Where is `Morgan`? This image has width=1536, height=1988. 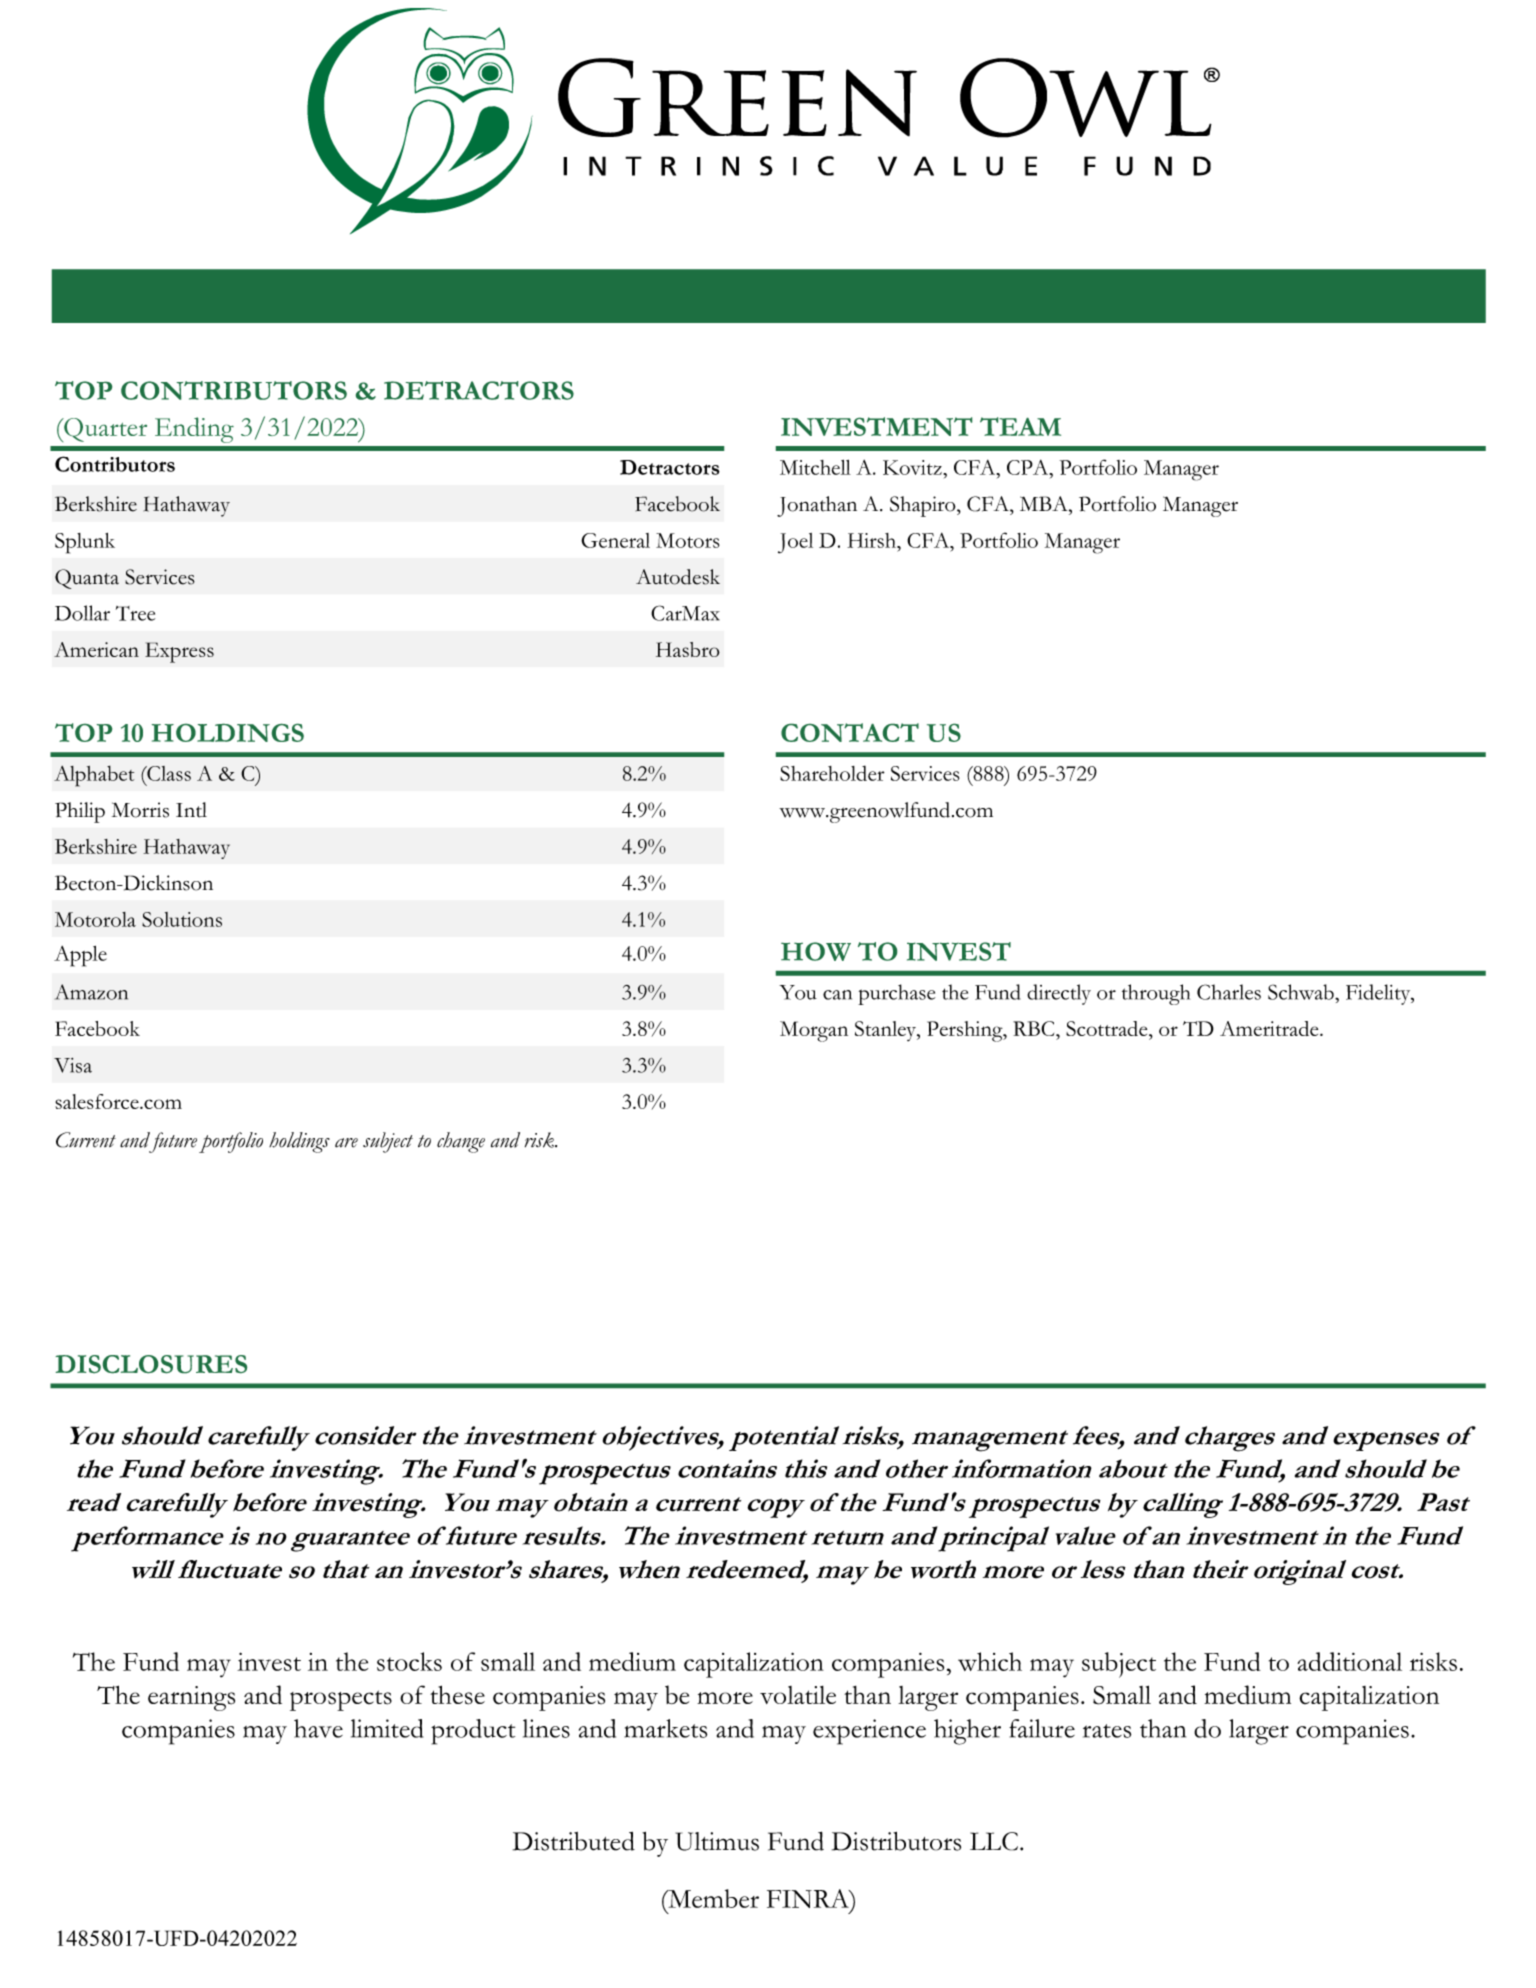 Morgan is located at coordinates (814, 1031).
